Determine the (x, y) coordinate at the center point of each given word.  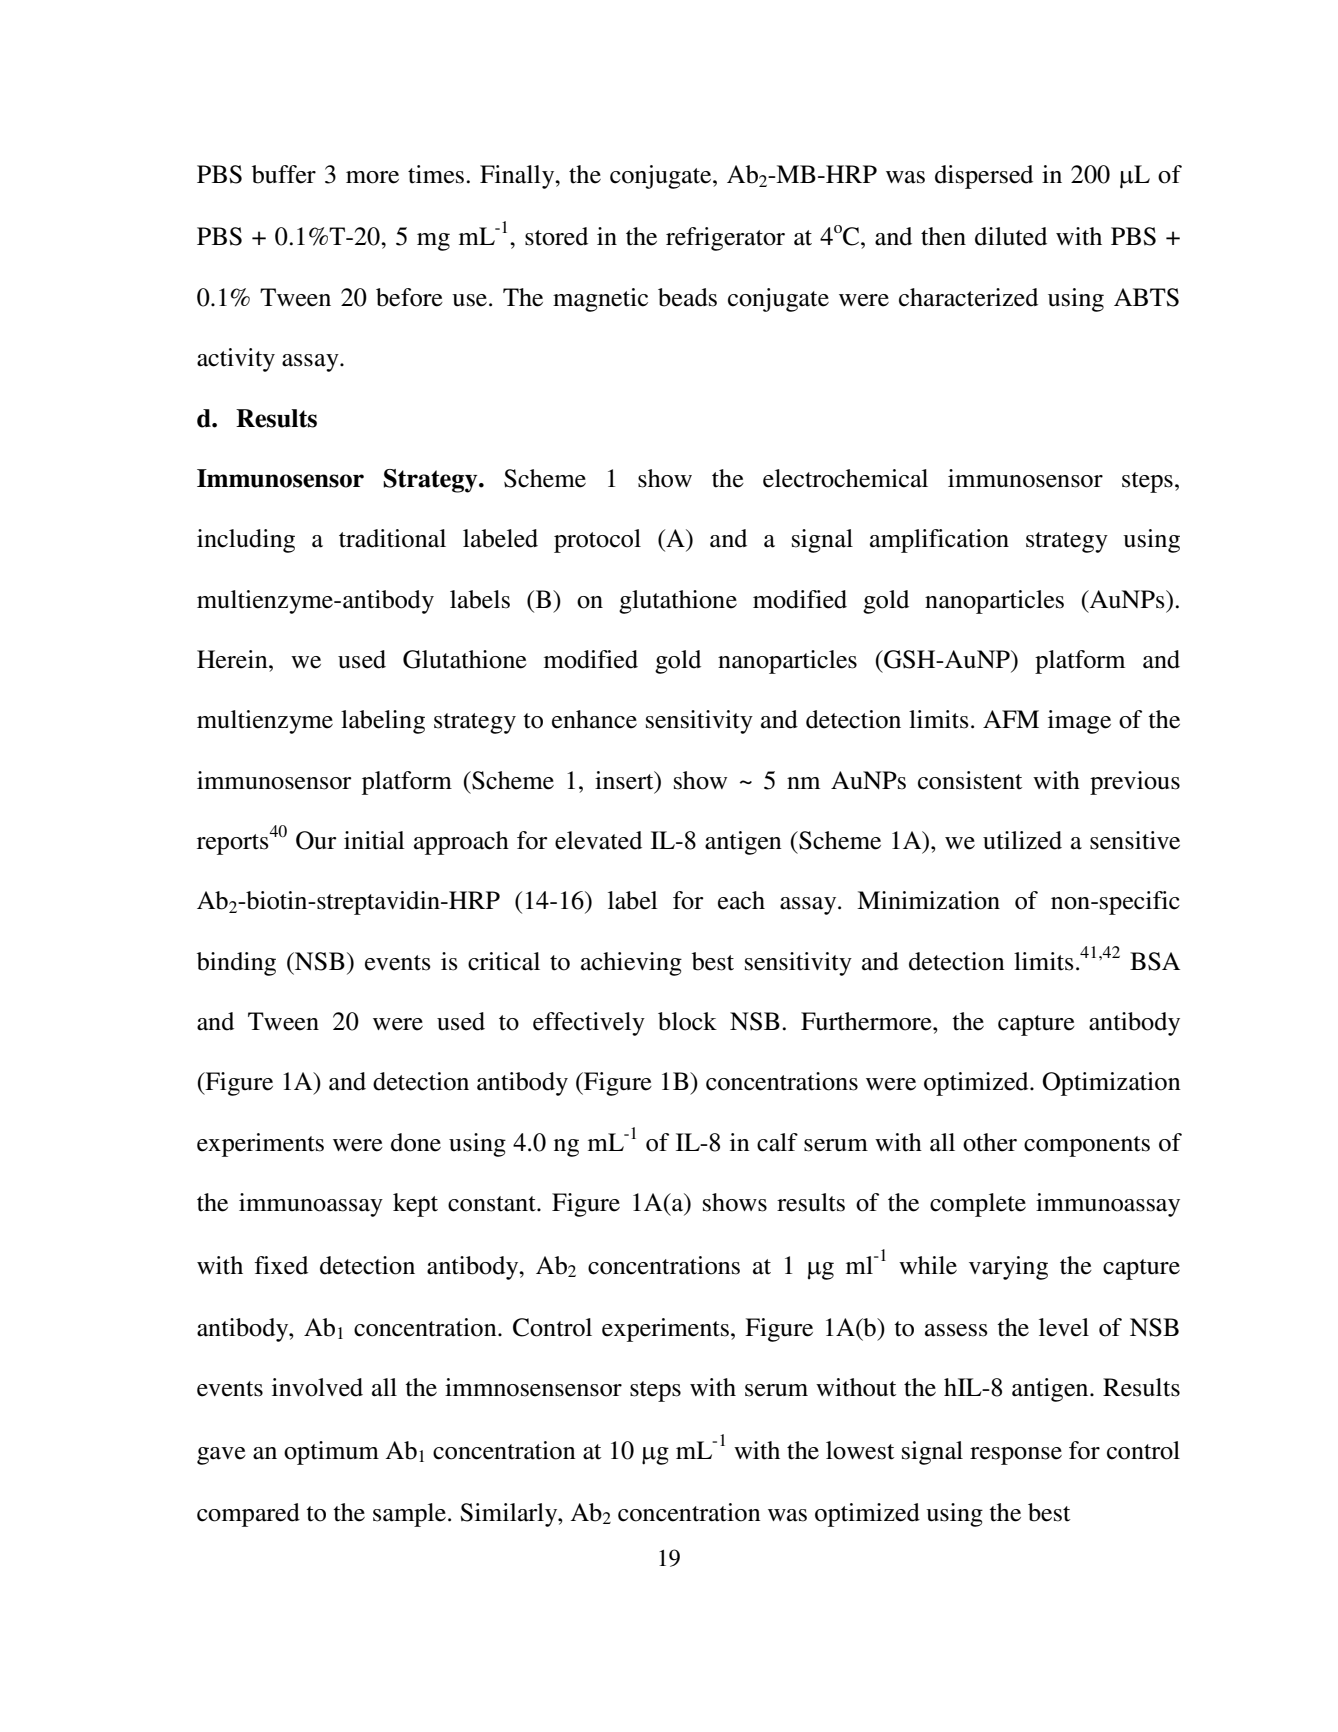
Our (316, 840)
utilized (1022, 840)
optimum (331, 1453)
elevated (598, 840)
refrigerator (725, 239)
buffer (284, 174)
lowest (860, 1450)
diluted (1011, 236)
